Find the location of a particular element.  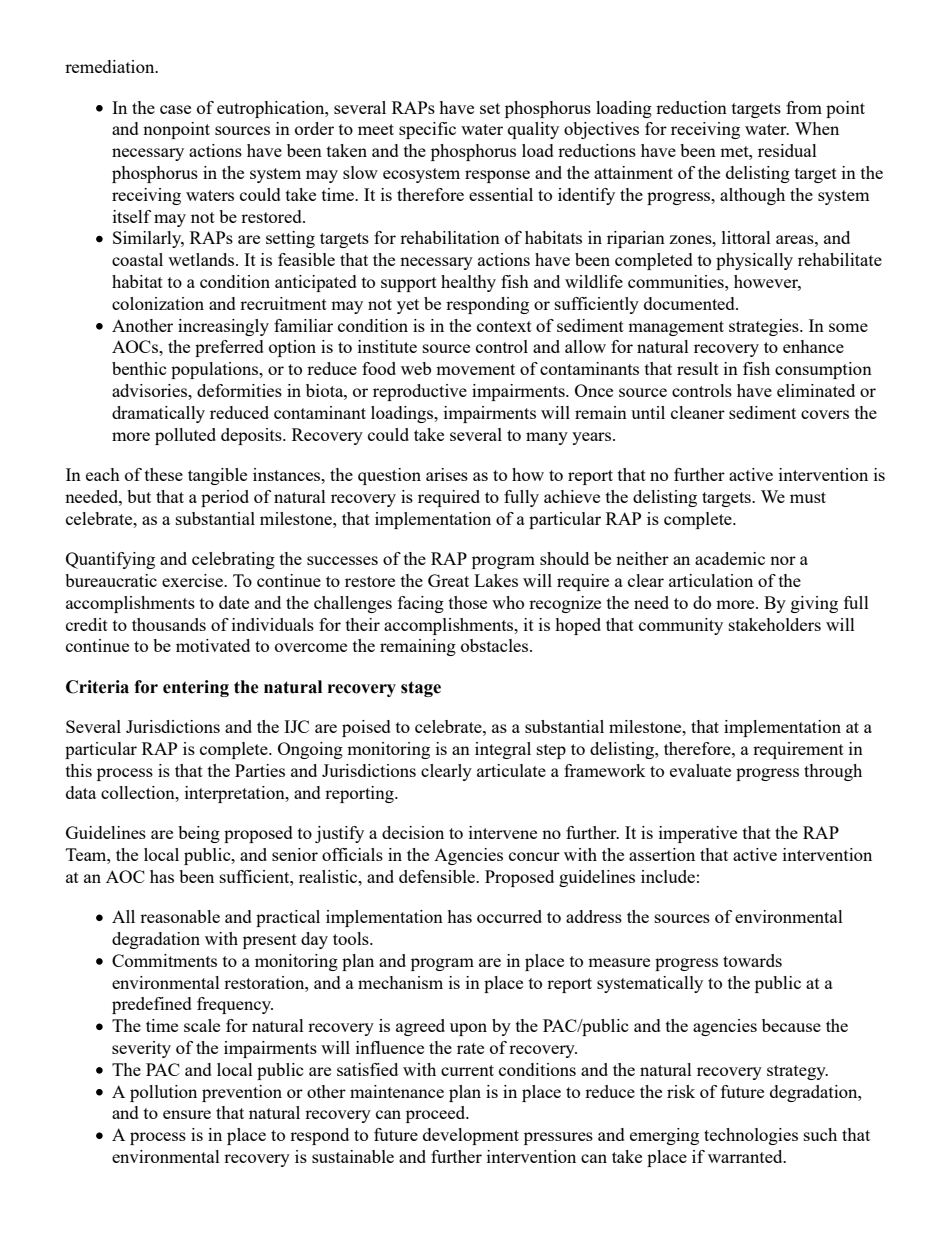

physically is located at coordinates (754, 261).
